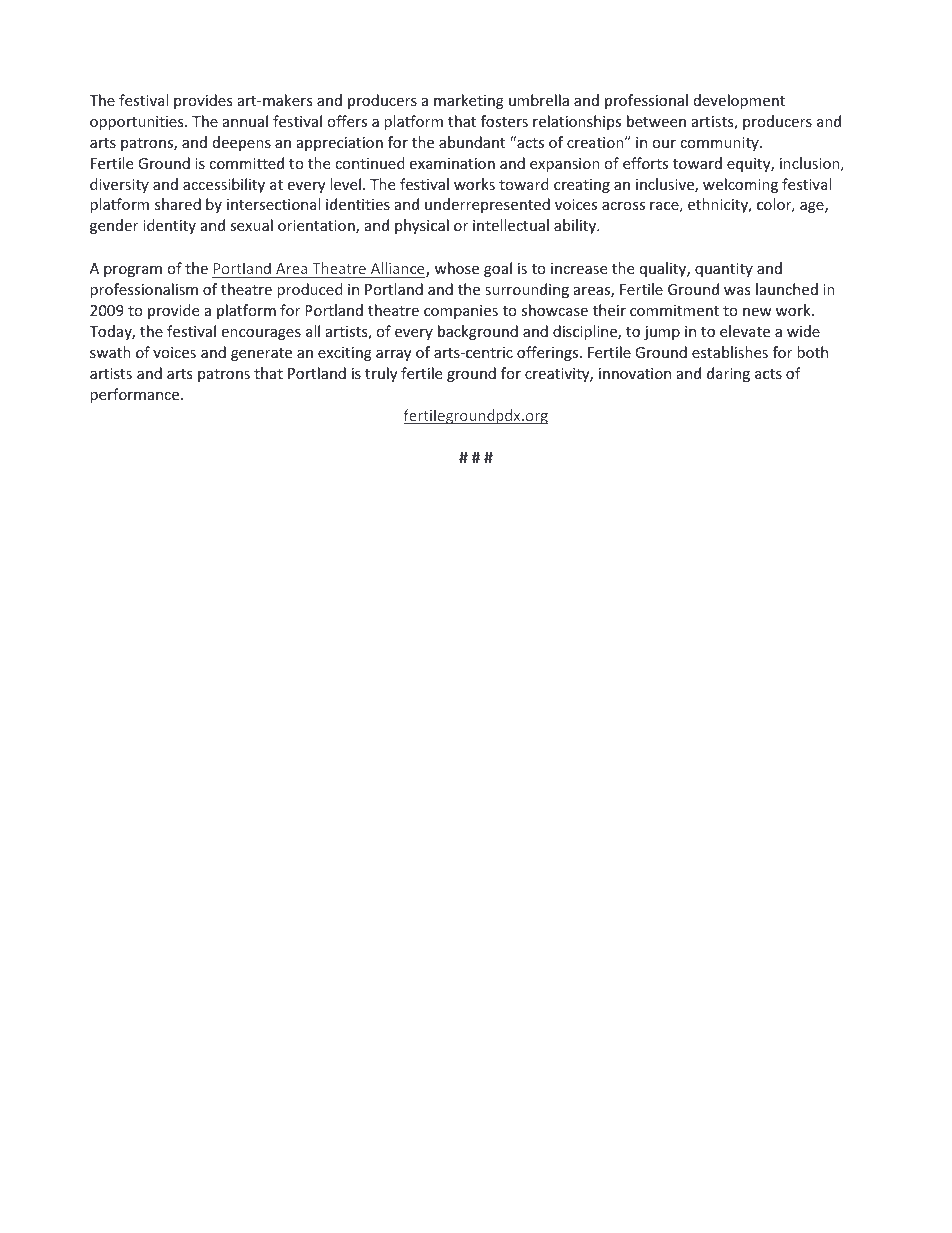 The height and width of the document is (1233, 952). Describe the element at coordinates (245, 121) in the document. I see `annual` at that location.
